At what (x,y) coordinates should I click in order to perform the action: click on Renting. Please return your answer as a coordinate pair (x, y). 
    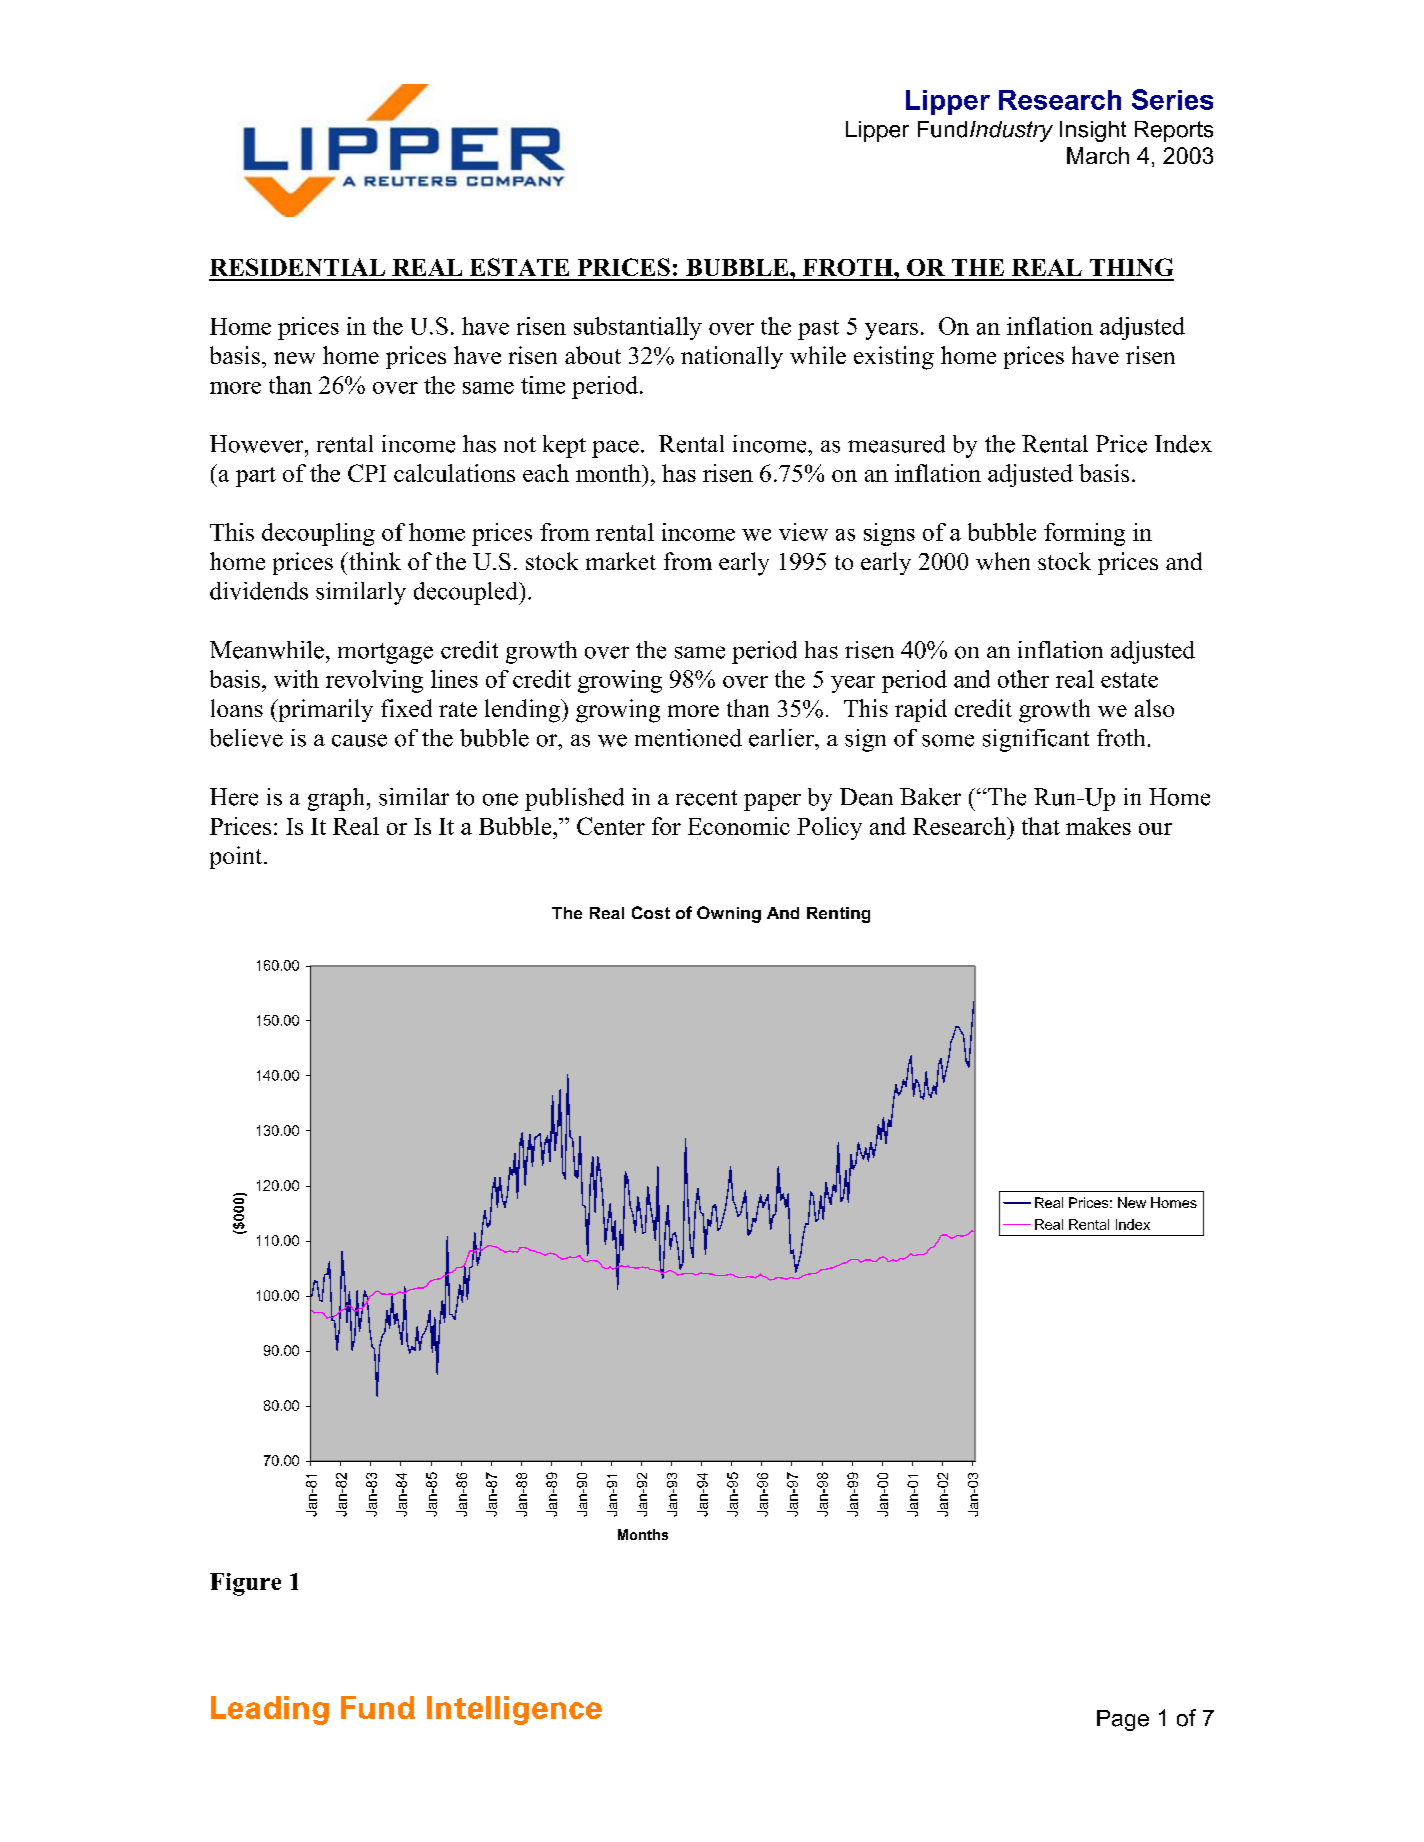
    Looking at the image, I should click on (838, 915).
